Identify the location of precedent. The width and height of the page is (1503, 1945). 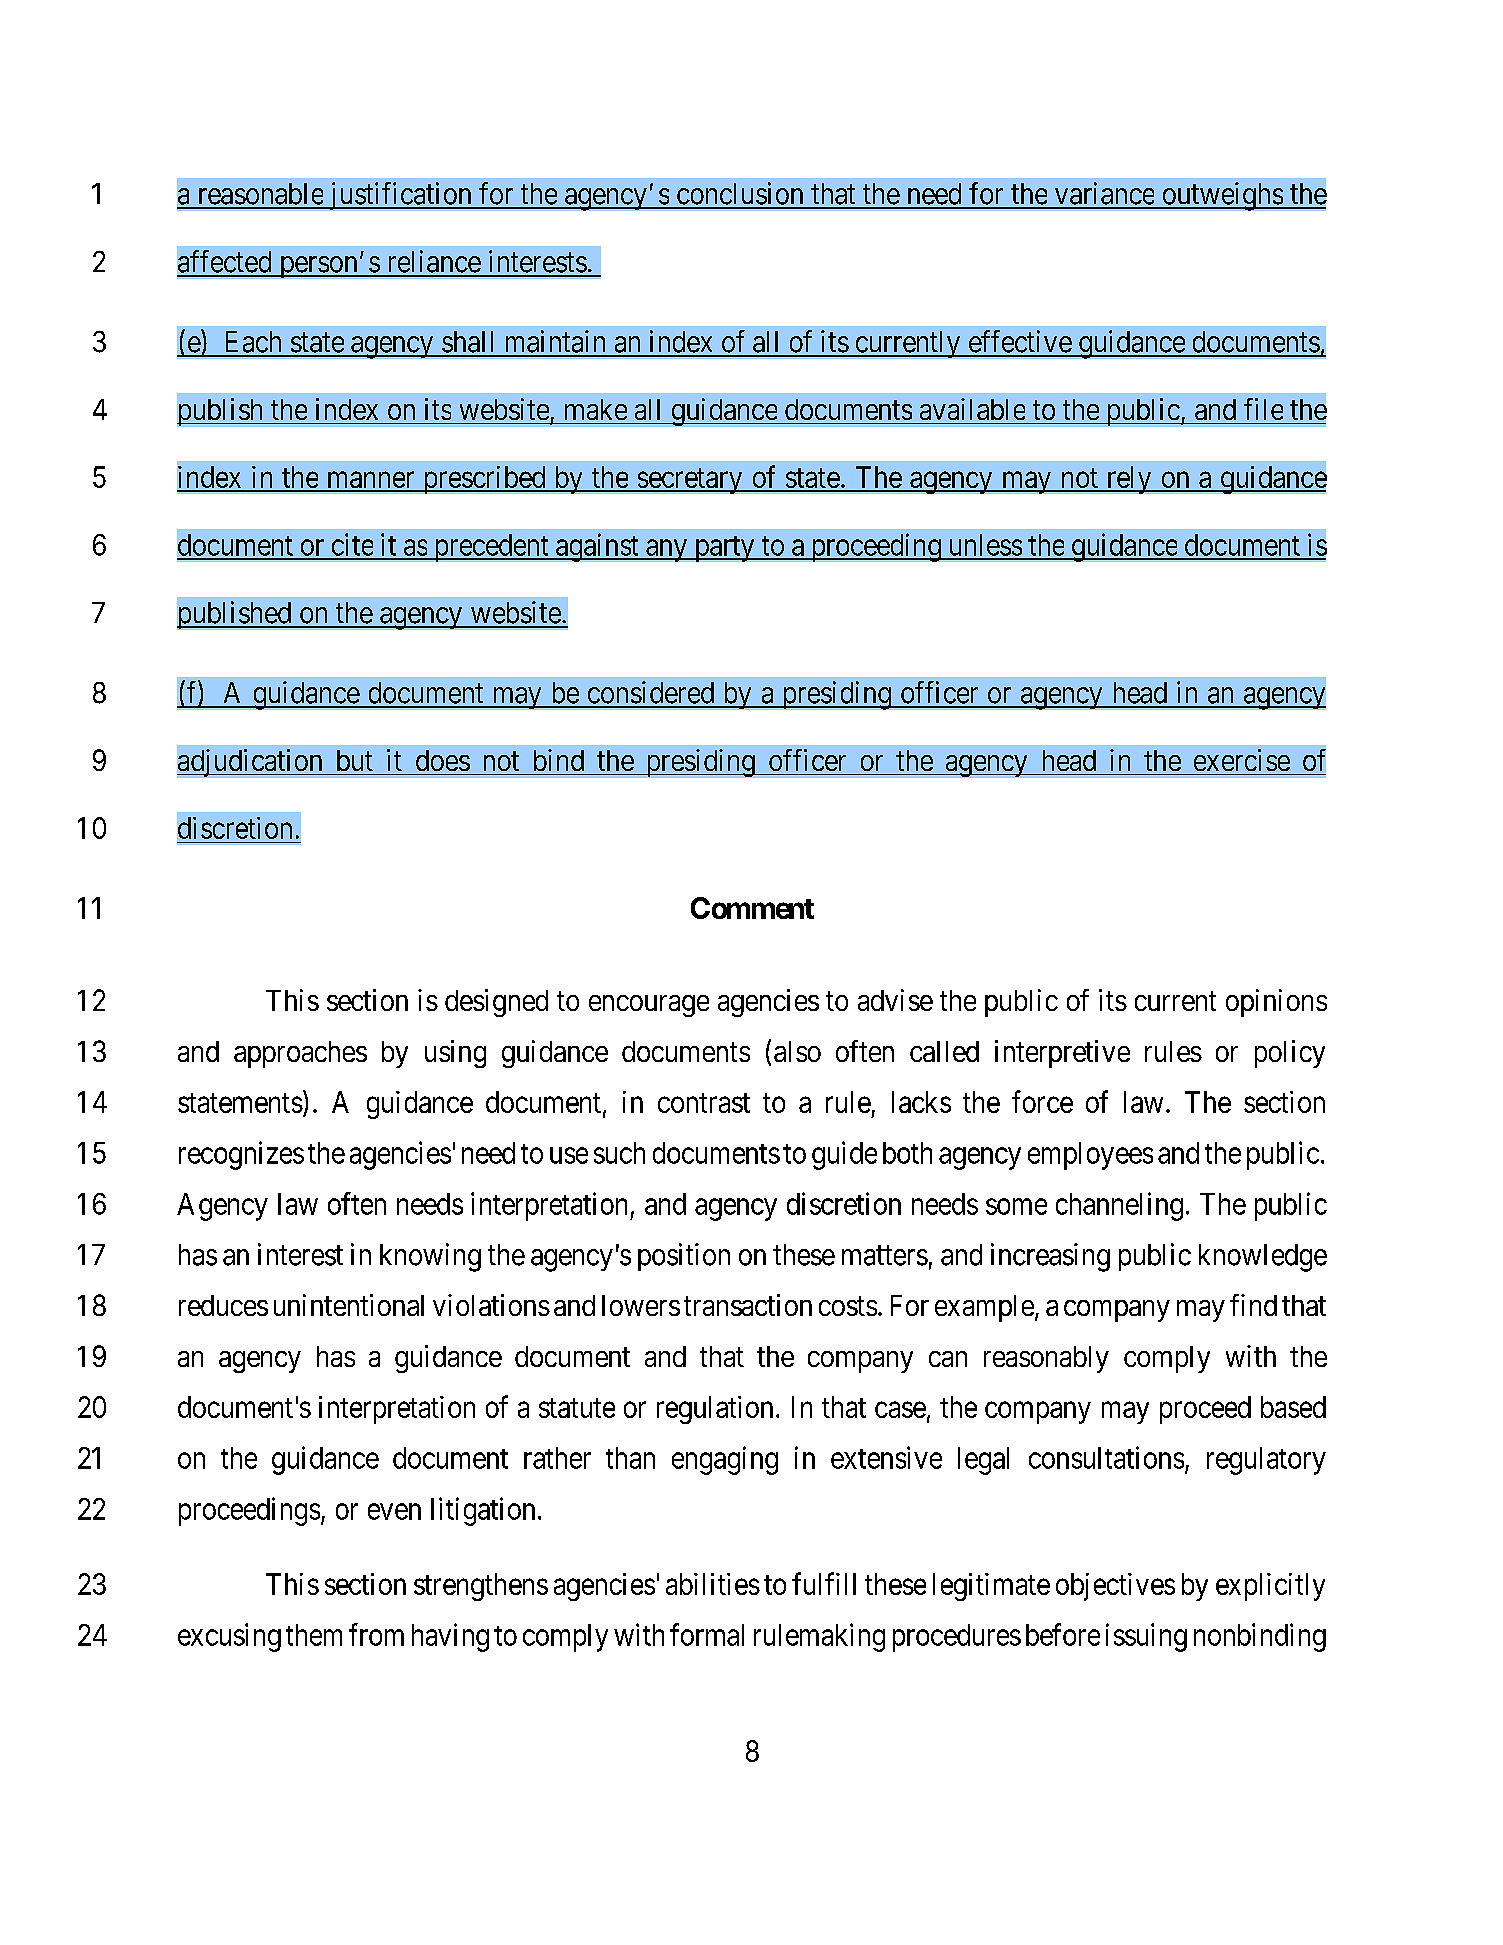
(491, 548).
